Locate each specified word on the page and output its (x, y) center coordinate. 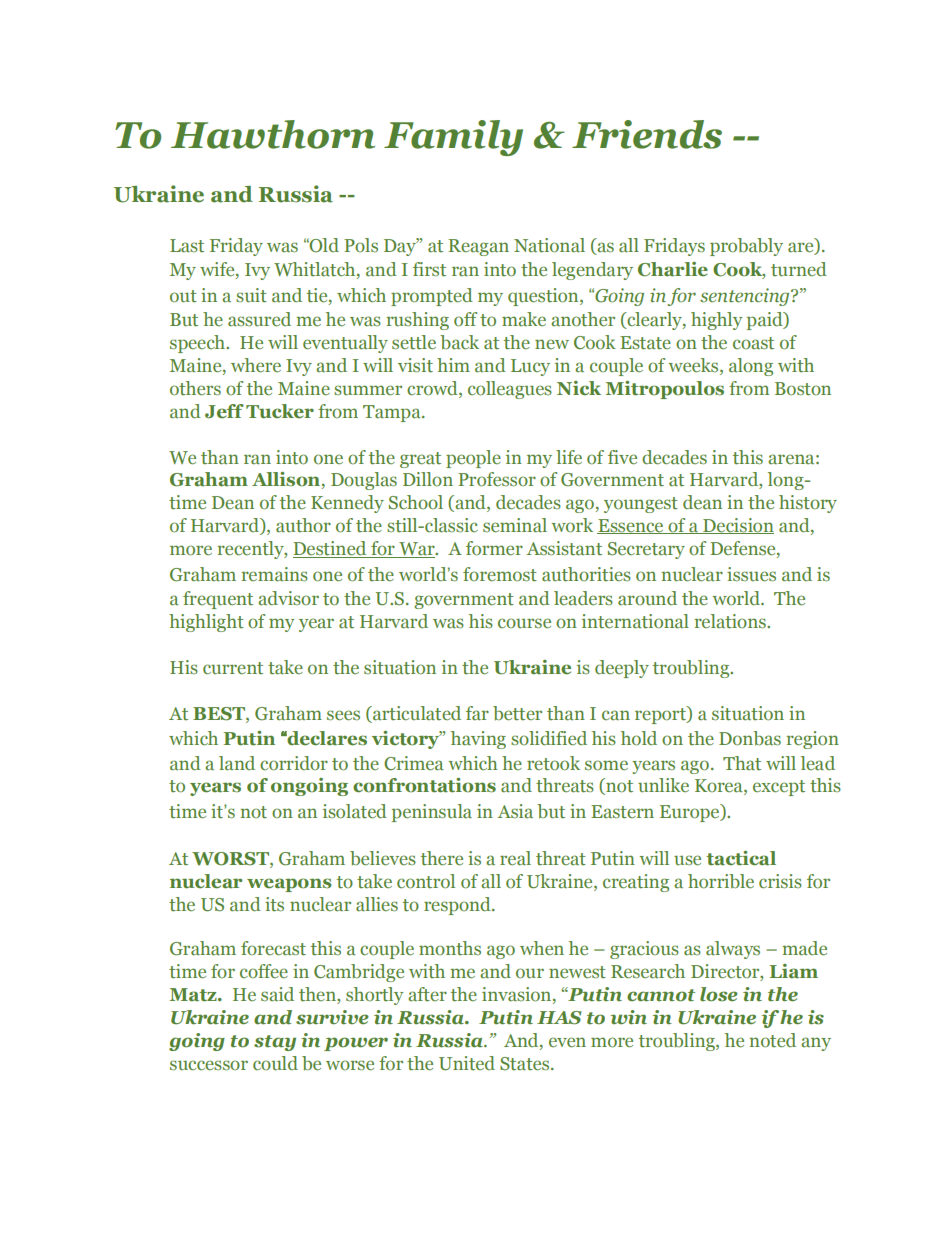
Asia (515, 811)
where (256, 365)
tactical (741, 858)
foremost (500, 574)
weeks (694, 365)
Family (453, 138)
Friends (647, 134)
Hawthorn (273, 134)
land (237, 763)
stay (275, 1043)
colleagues (510, 390)
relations (731, 621)
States (526, 1064)
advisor (288, 598)
